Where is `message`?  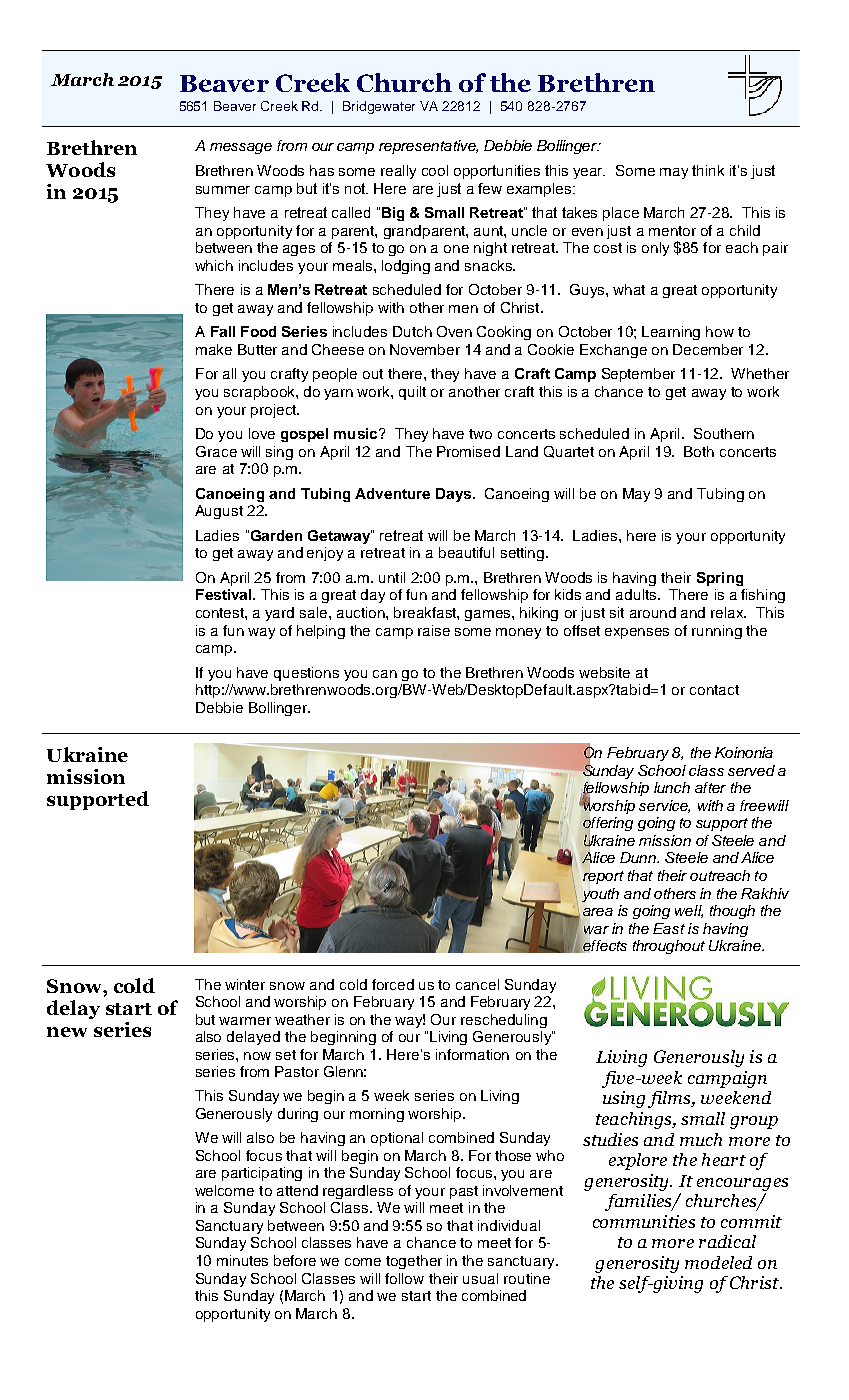 message is located at coordinates (241, 148).
